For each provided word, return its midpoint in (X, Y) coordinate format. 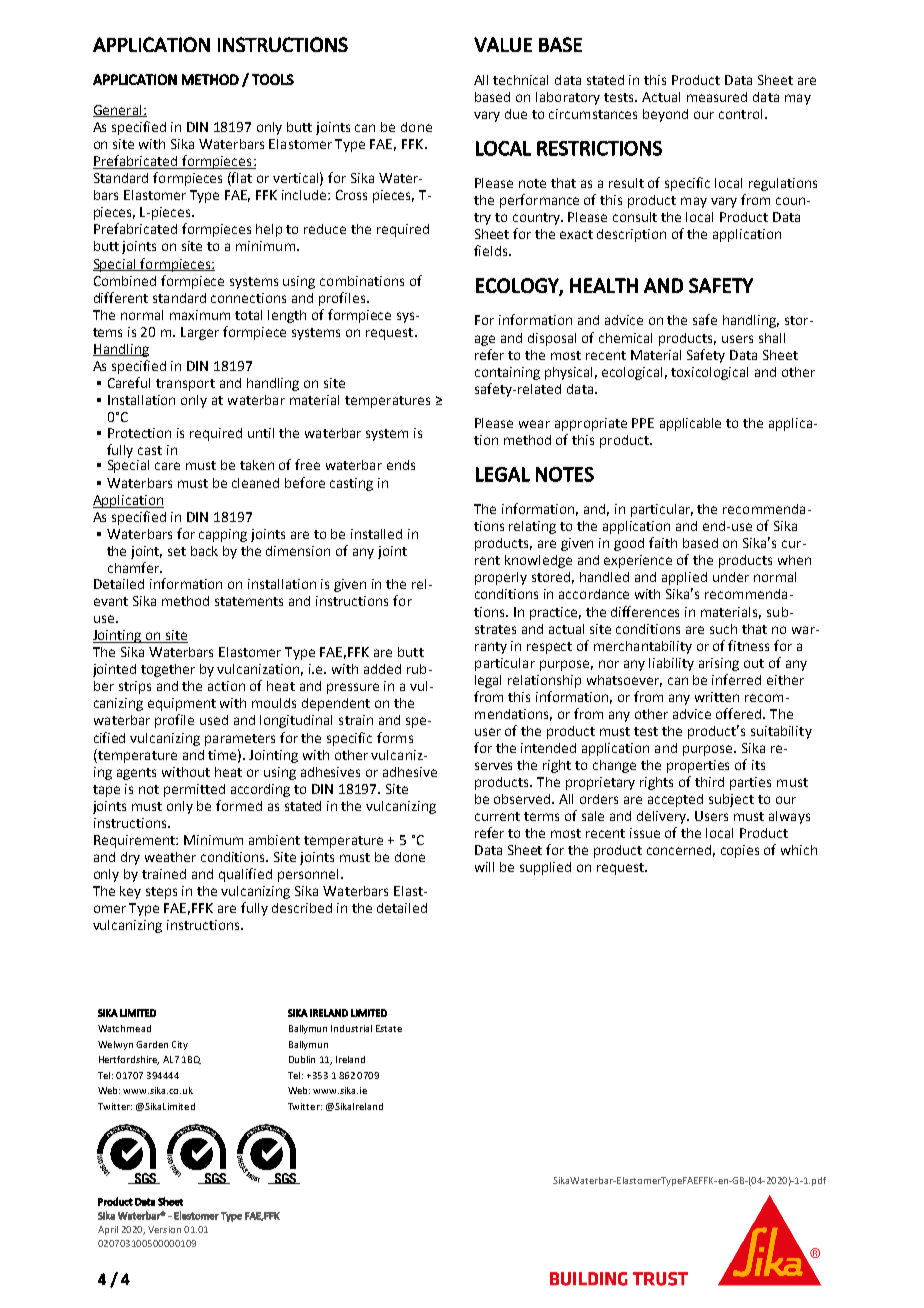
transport (185, 385)
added (382, 669)
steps (161, 893)
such (723, 629)
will (484, 867)
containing (507, 373)
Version (164, 1229)
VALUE (503, 44)
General (118, 111)
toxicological (709, 373)
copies (740, 851)
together (168, 670)
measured (717, 97)
